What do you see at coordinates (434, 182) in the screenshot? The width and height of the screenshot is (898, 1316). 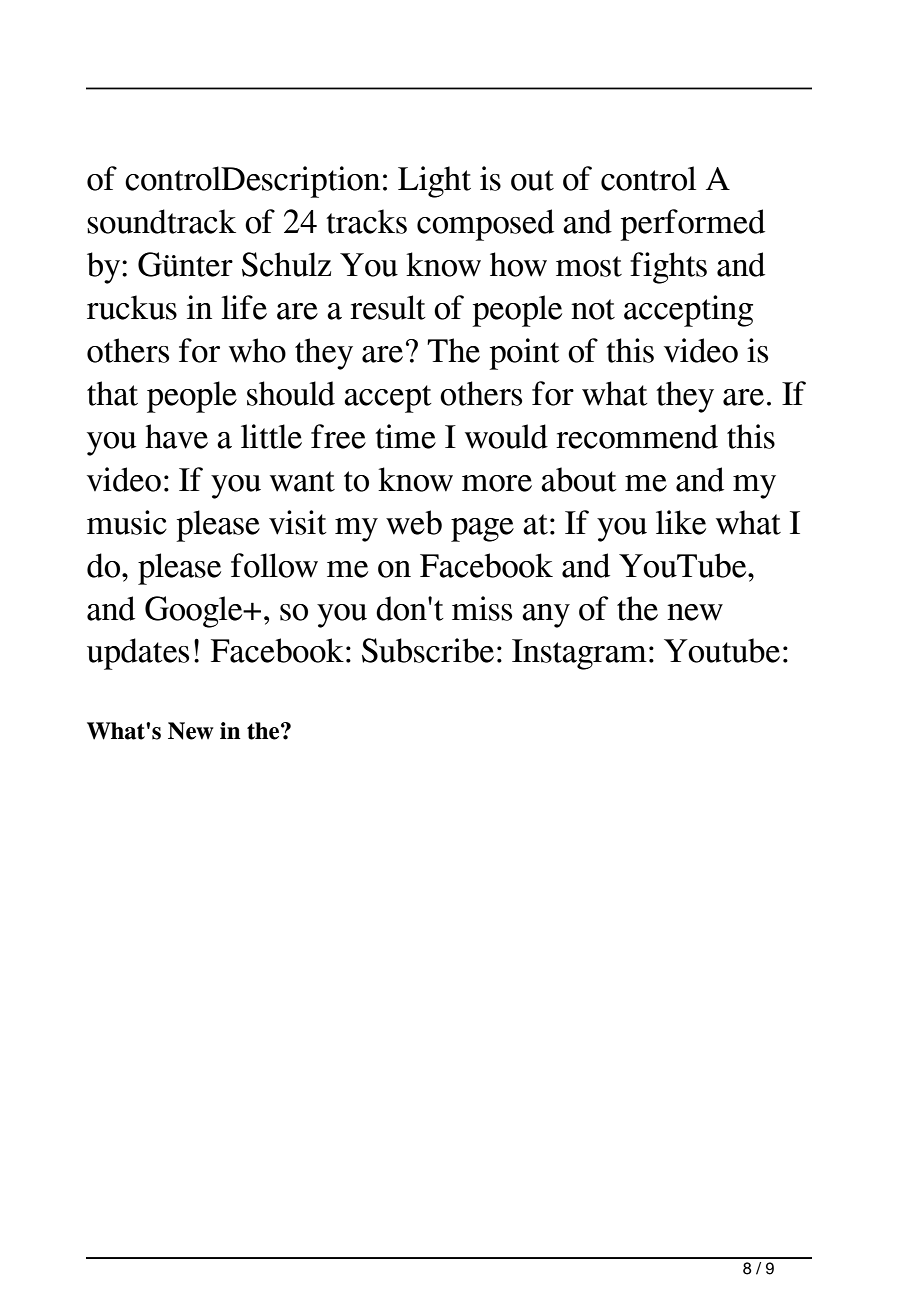 I see `Light` at bounding box center [434, 182].
